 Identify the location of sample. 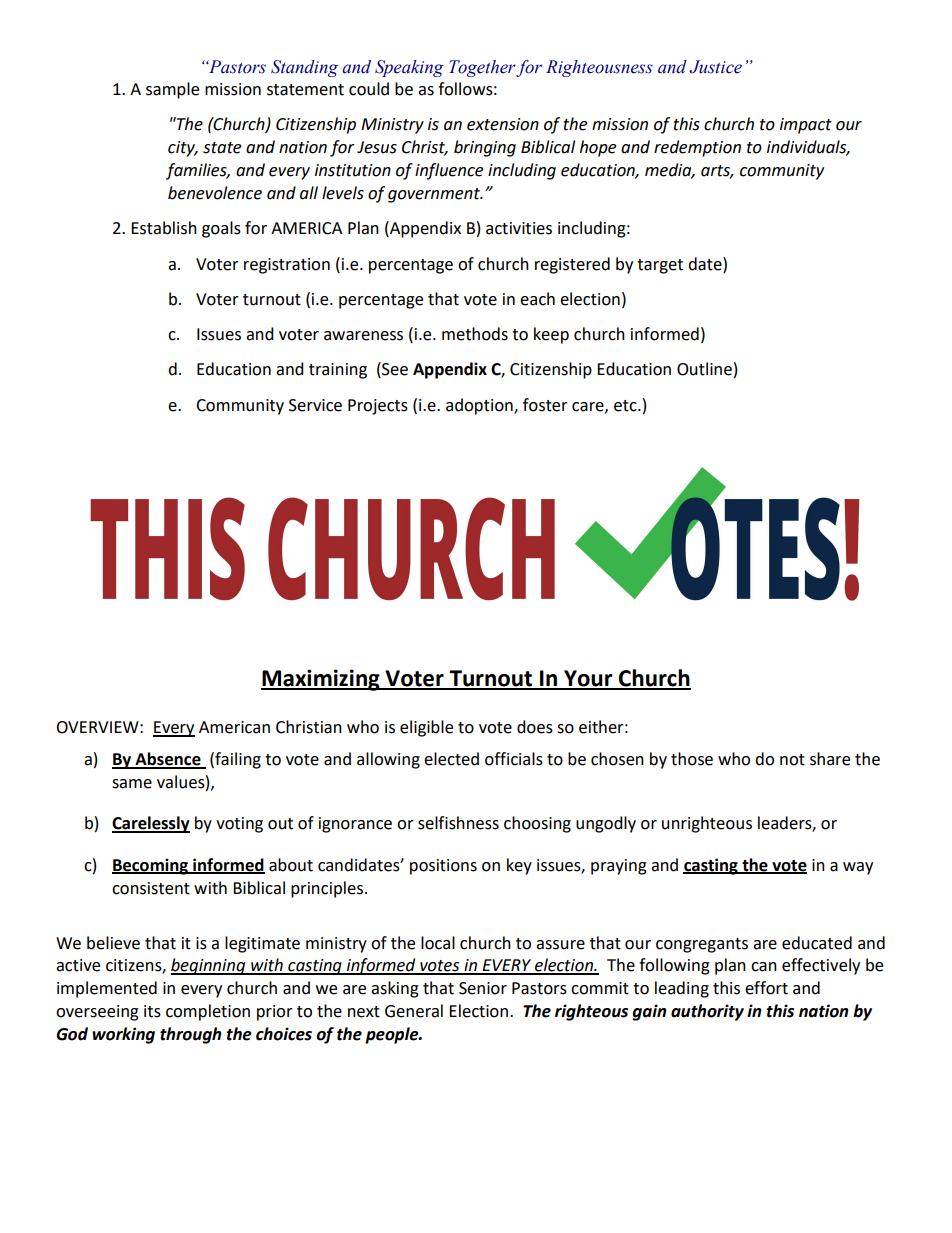
(172, 90).
